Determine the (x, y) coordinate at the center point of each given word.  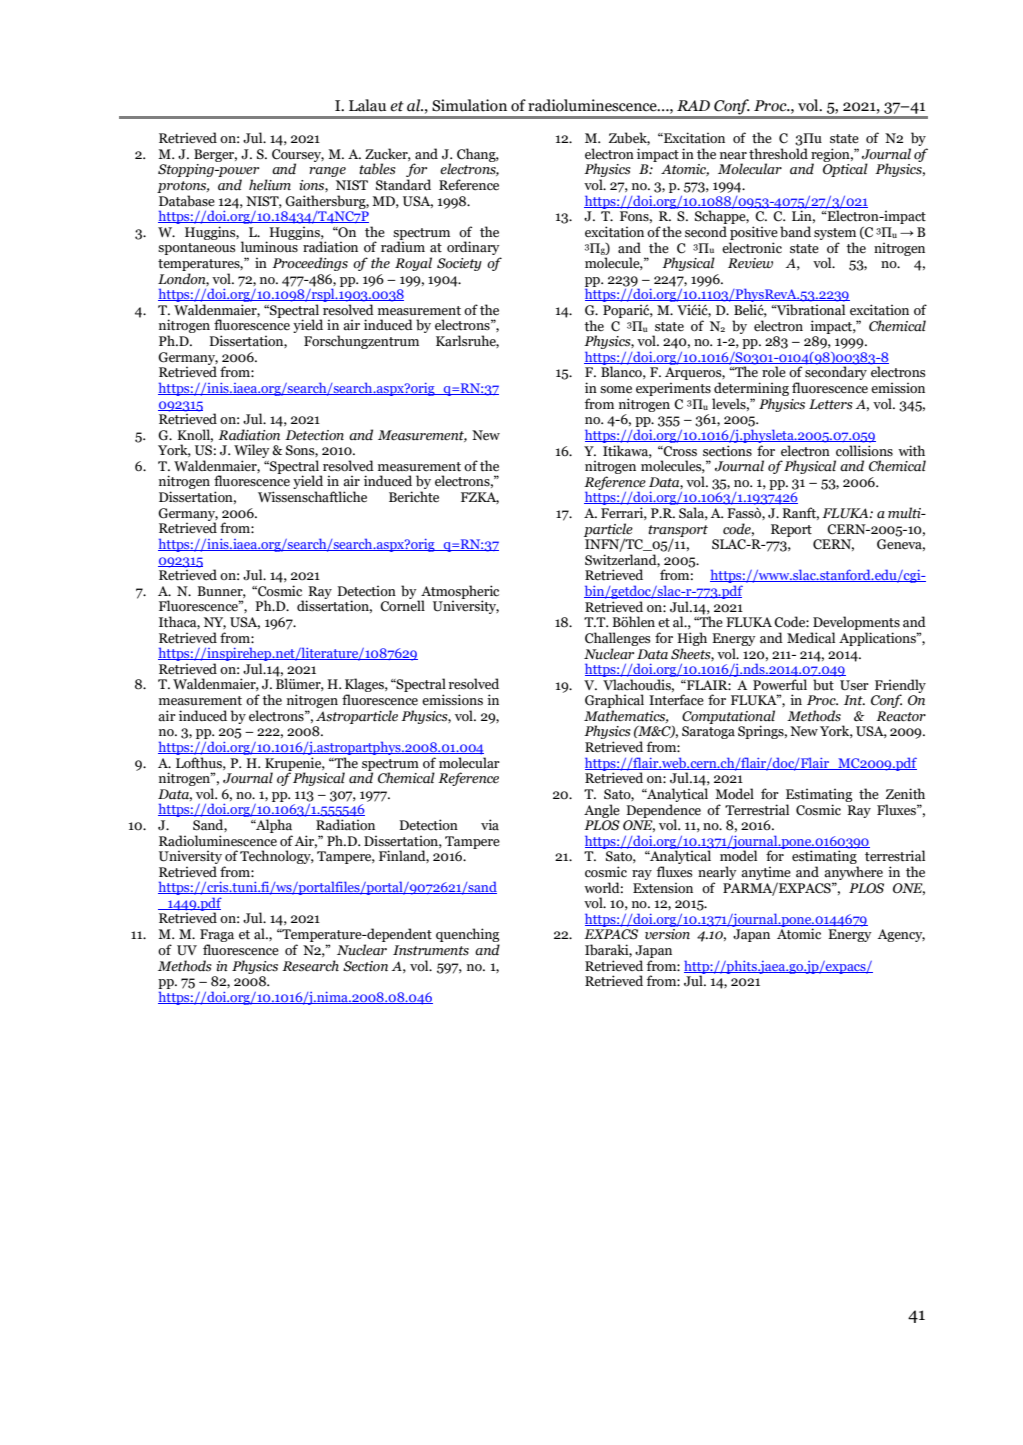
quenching (467, 936)
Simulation (469, 105)
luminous (269, 247)
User (854, 685)
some (616, 390)
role (774, 372)
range (327, 172)
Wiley (252, 452)
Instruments (431, 950)
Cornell (402, 605)
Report (791, 530)
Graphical (614, 702)
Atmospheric (459, 593)
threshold (778, 154)
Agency (901, 935)
